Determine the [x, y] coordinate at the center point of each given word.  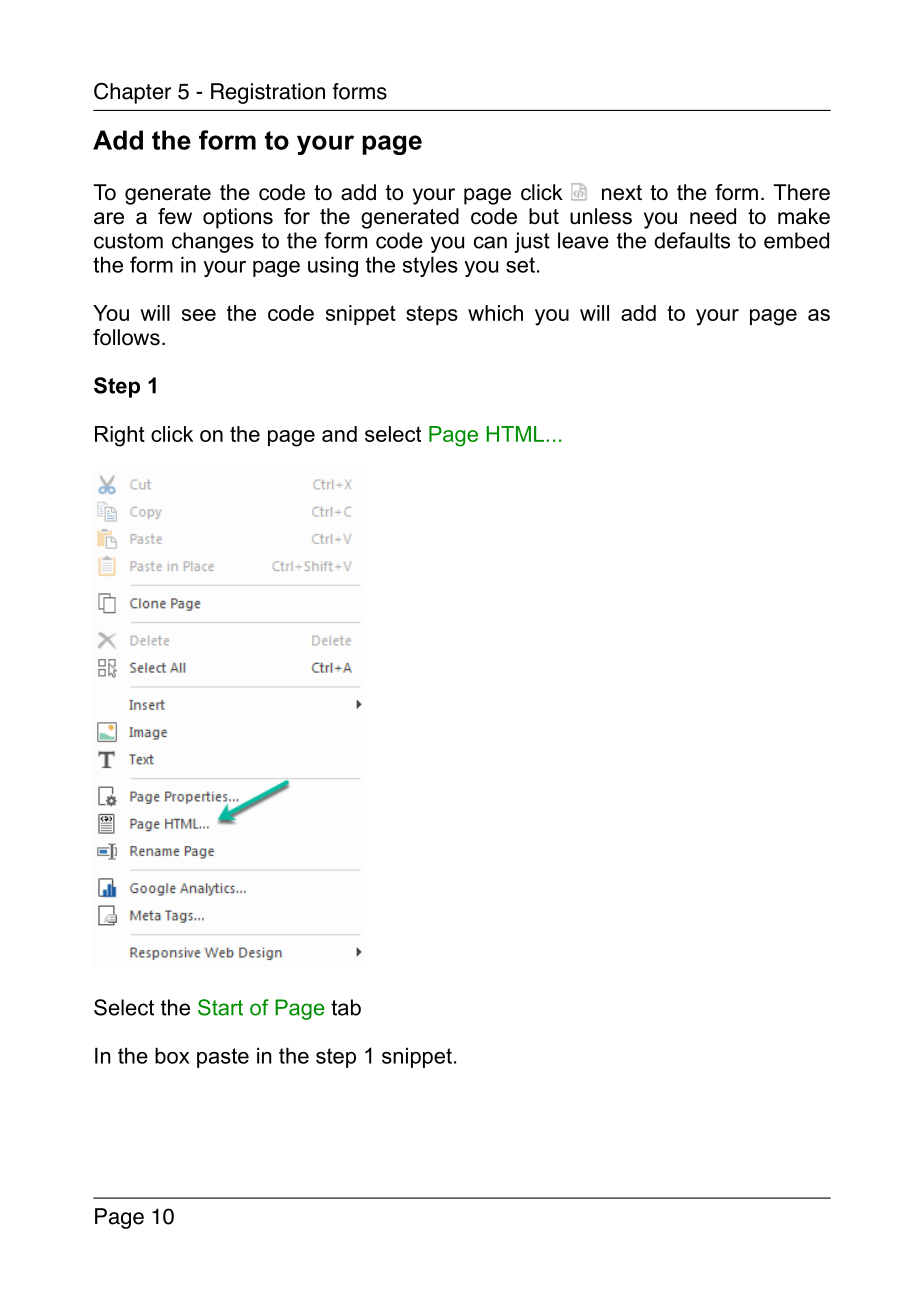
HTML [515, 434]
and [339, 434]
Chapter [132, 93]
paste [223, 1058]
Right [120, 436]
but [544, 216]
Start [220, 1007]
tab [346, 1007]
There [801, 192]
